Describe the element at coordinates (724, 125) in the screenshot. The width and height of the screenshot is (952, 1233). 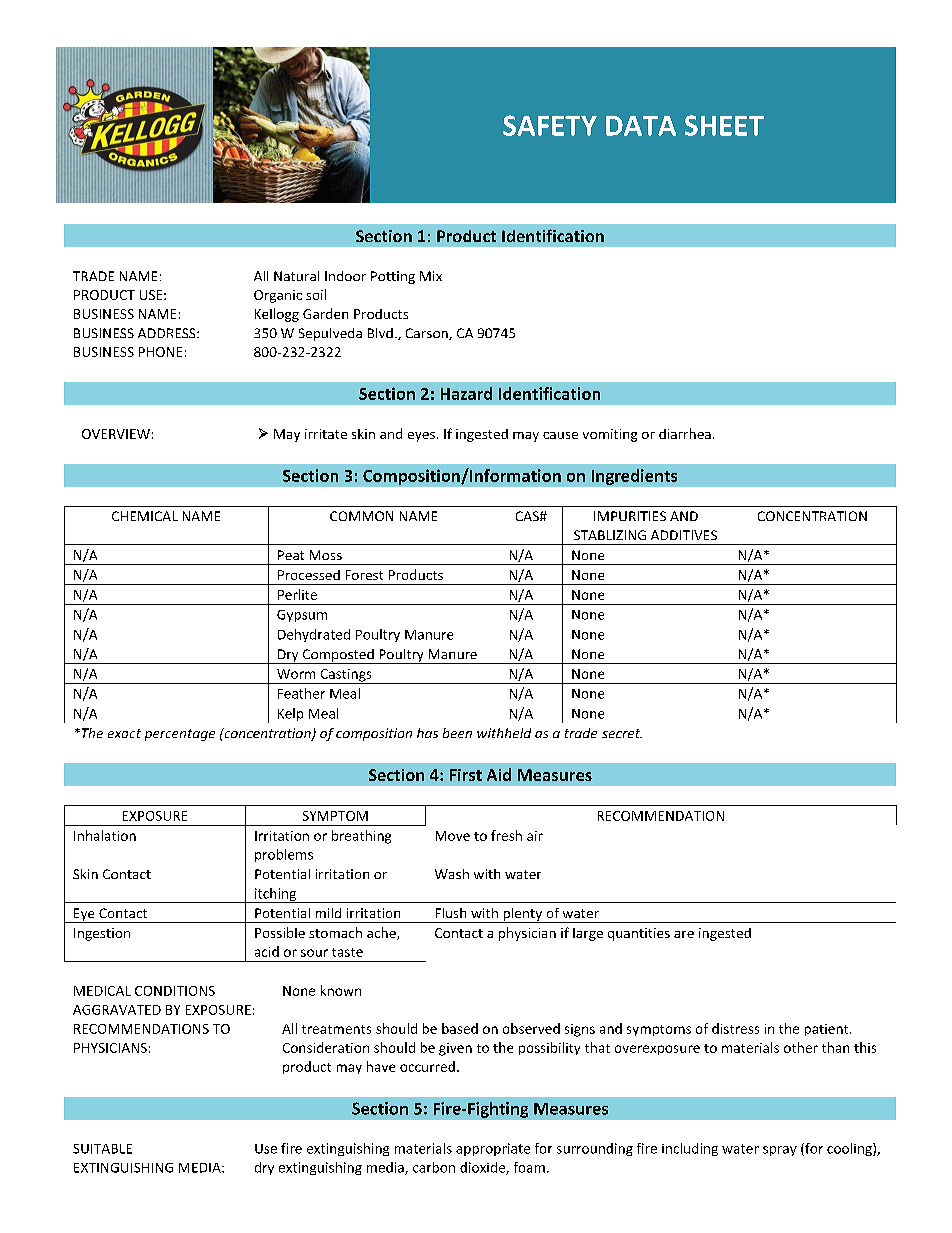
I see `SHEET` at that location.
